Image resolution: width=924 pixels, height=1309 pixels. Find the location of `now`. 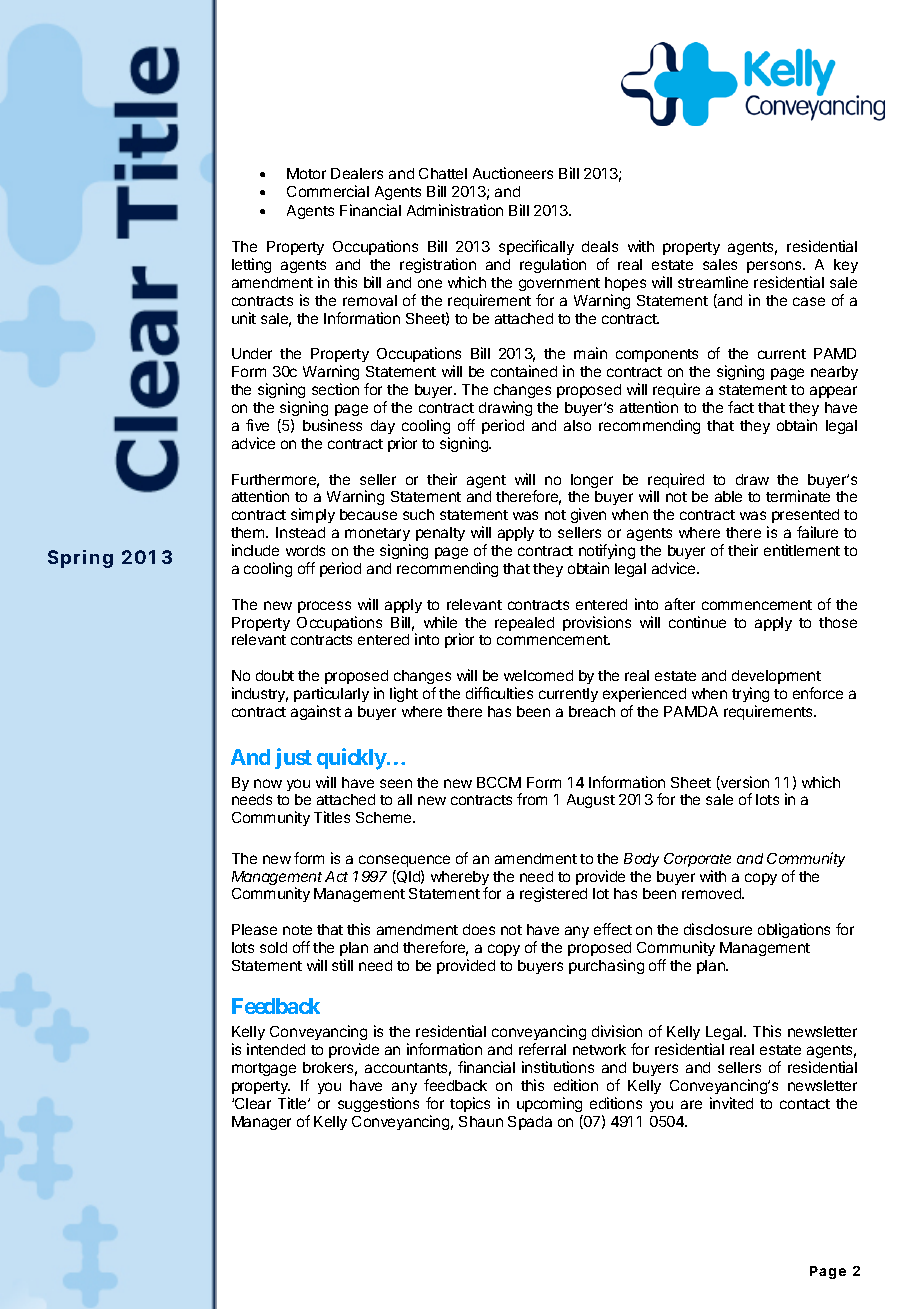

now is located at coordinates (268, 783).
